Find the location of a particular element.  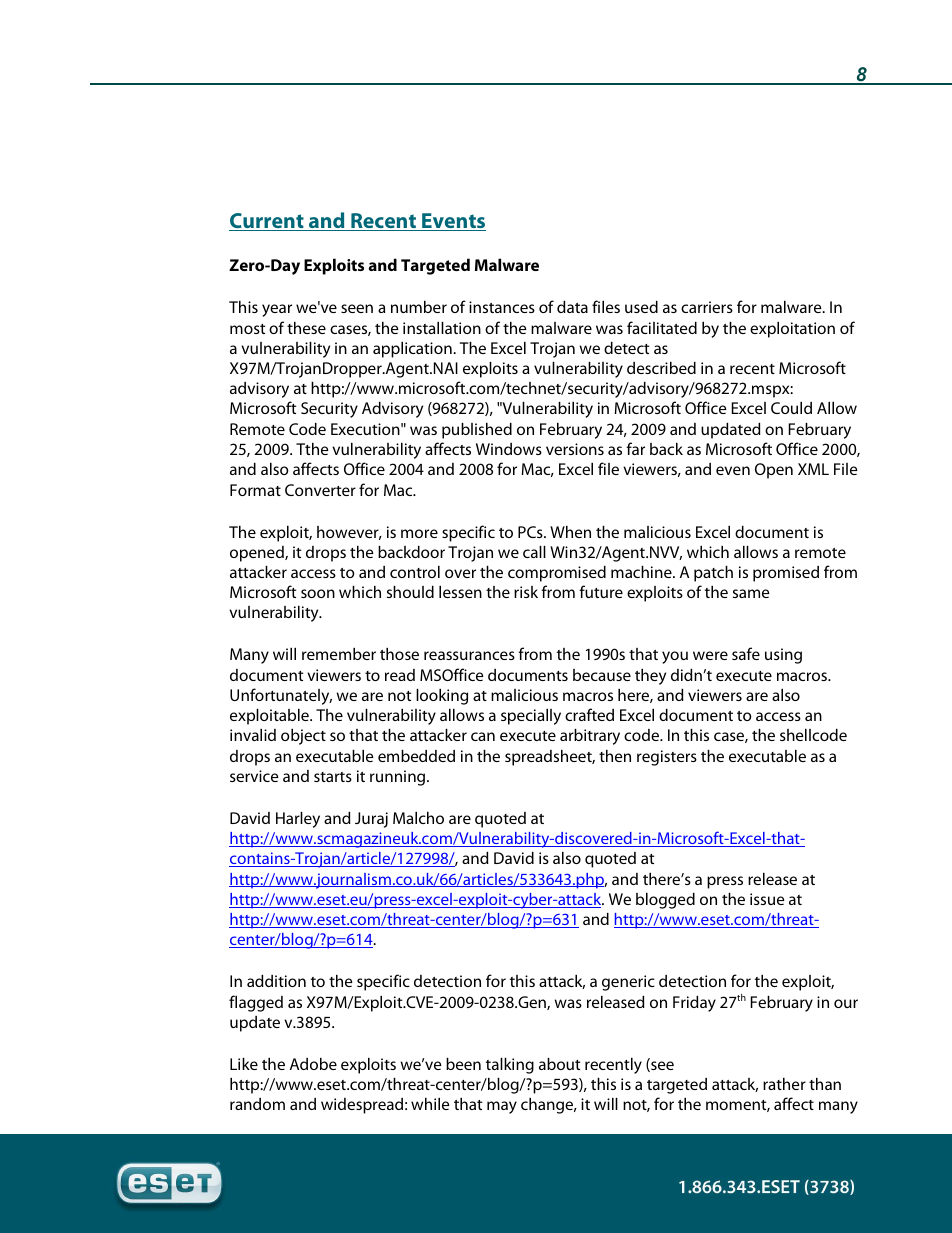

patch is located at coordinates (713, 574).
